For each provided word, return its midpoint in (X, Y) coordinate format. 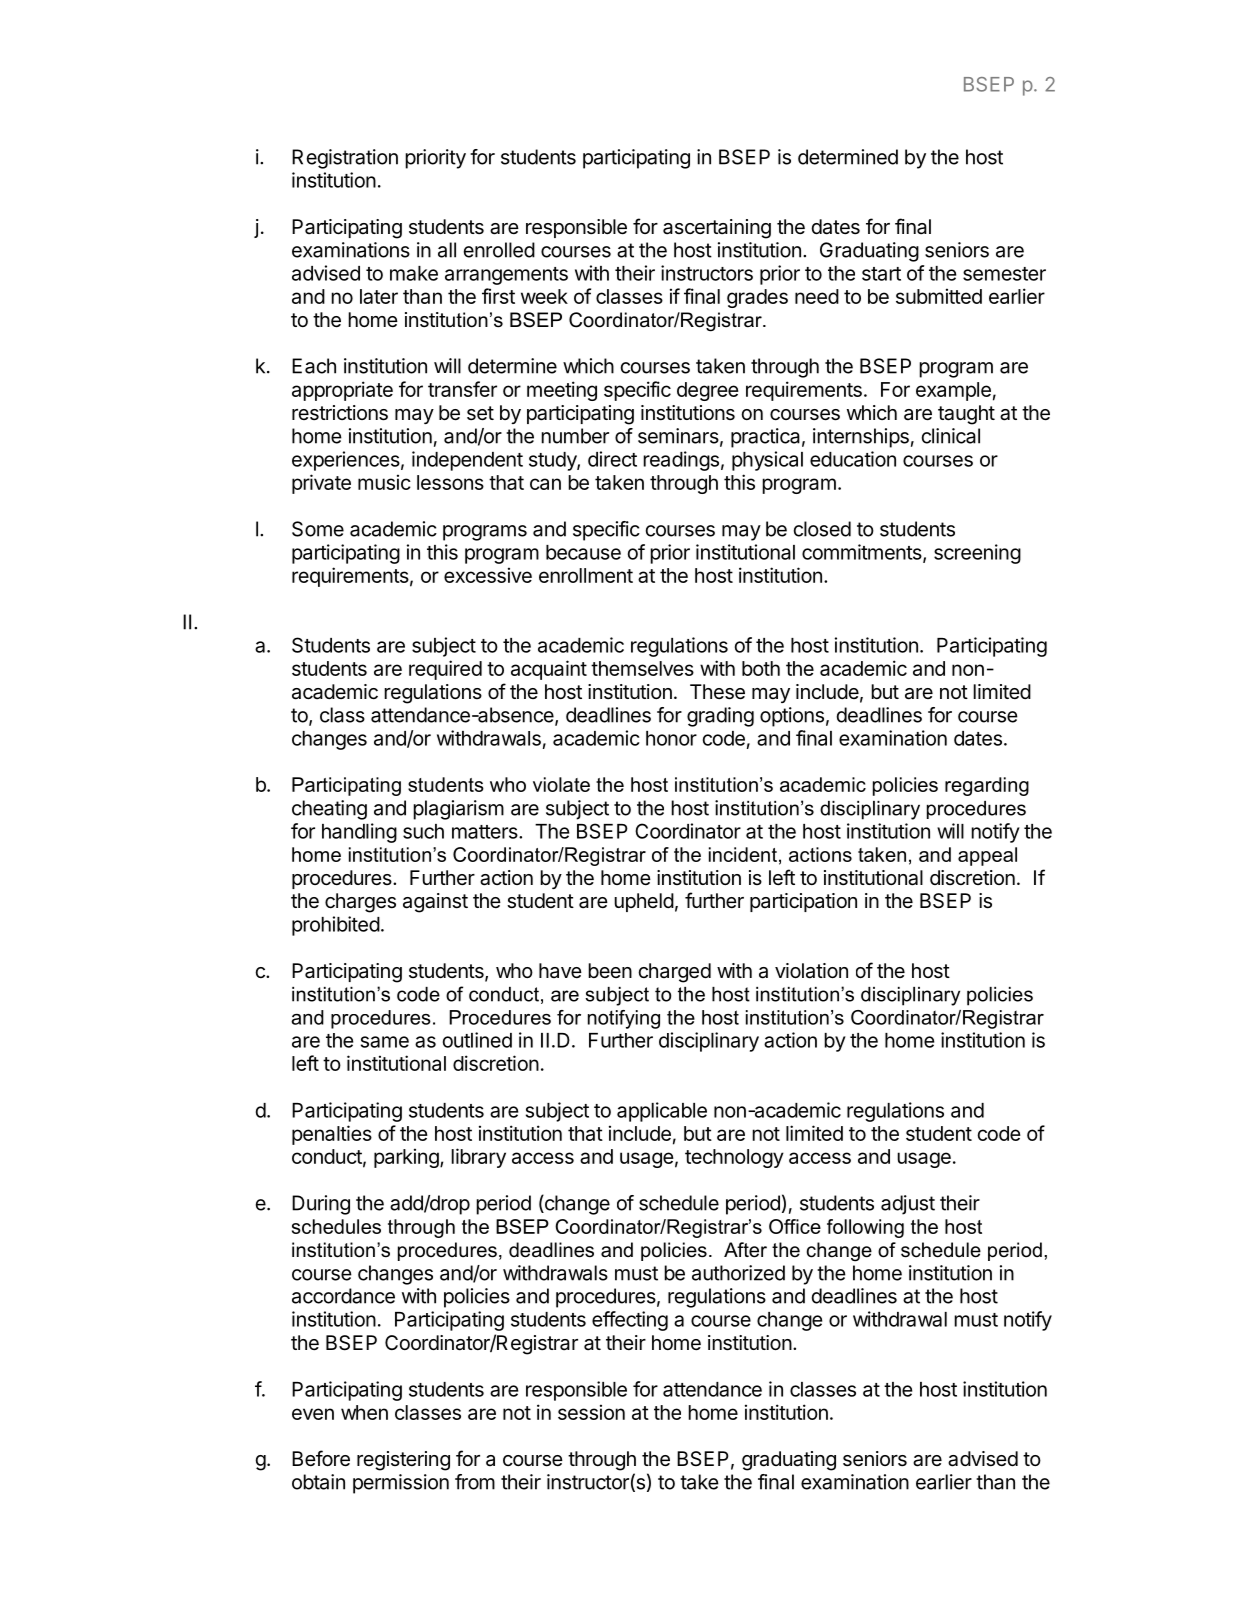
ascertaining (717, 229)
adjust (908, 1205)
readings (681, 461)
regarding (987, 786)
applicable (662, 1112)
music (384, 482)
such (423, 831)
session (591, 1412)
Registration (345, 159)
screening (977, 554)
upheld (644, 902)
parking (407, 1158)
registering (403, 1461)
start (881, 274)
